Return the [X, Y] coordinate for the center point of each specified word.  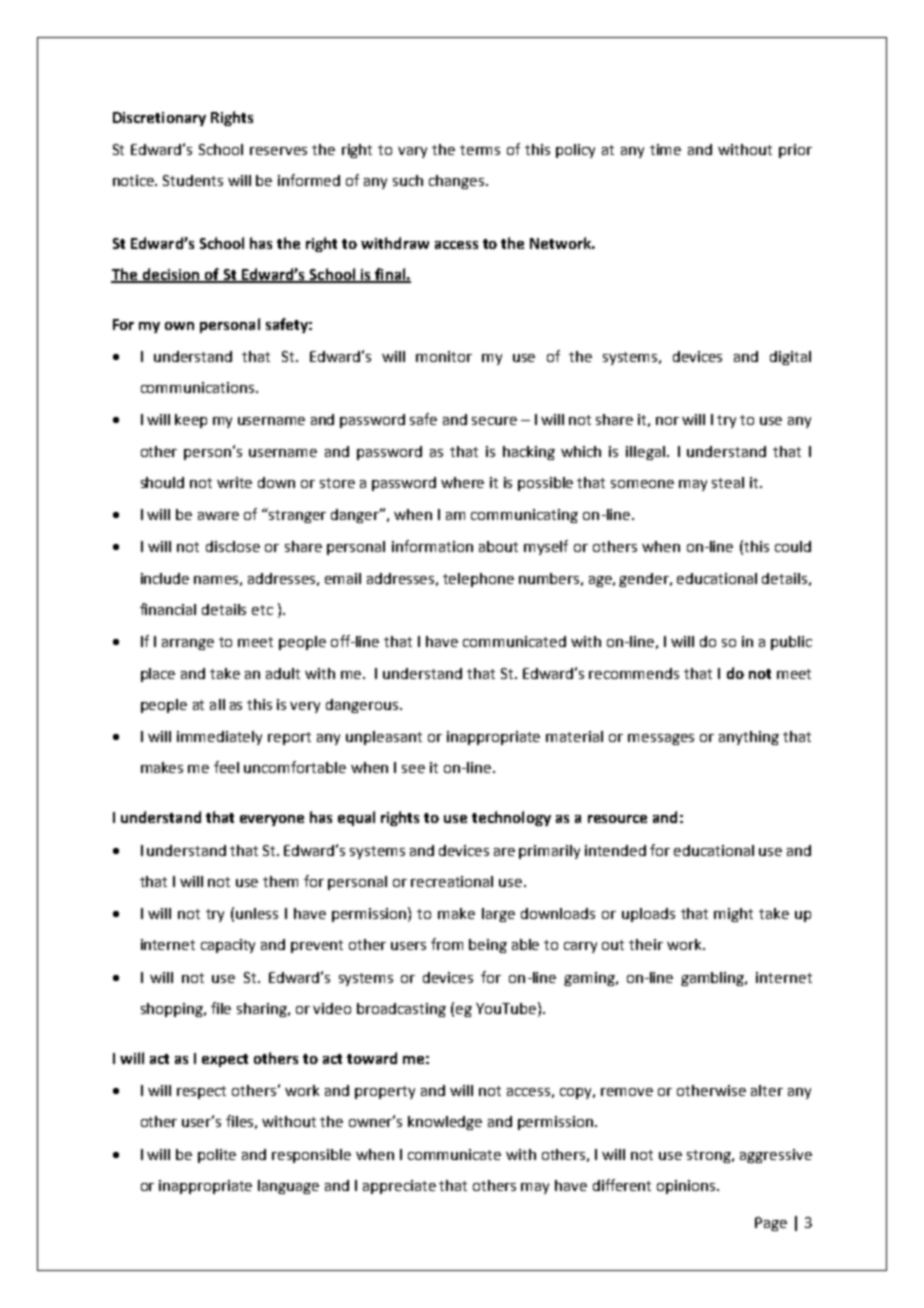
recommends [634, 673]
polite [217, 1156]
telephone [478, 580]
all [217, 704]
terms [480, 150]
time [665, 149]
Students [193, 180]
